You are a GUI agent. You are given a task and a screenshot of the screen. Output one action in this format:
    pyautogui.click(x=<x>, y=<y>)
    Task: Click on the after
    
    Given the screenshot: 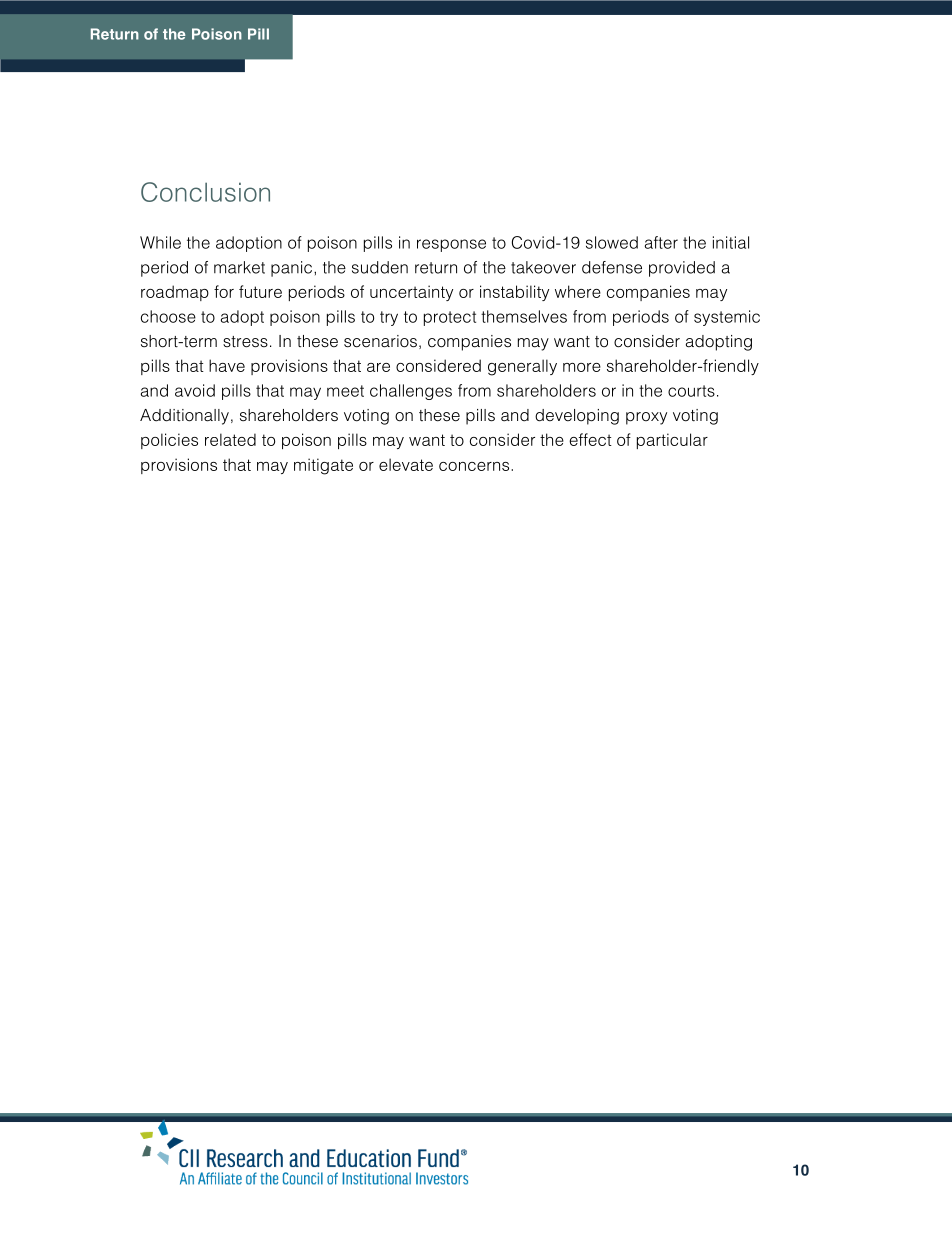 What is the action you would take?
    pyautogui.click(x=661, y=242)
